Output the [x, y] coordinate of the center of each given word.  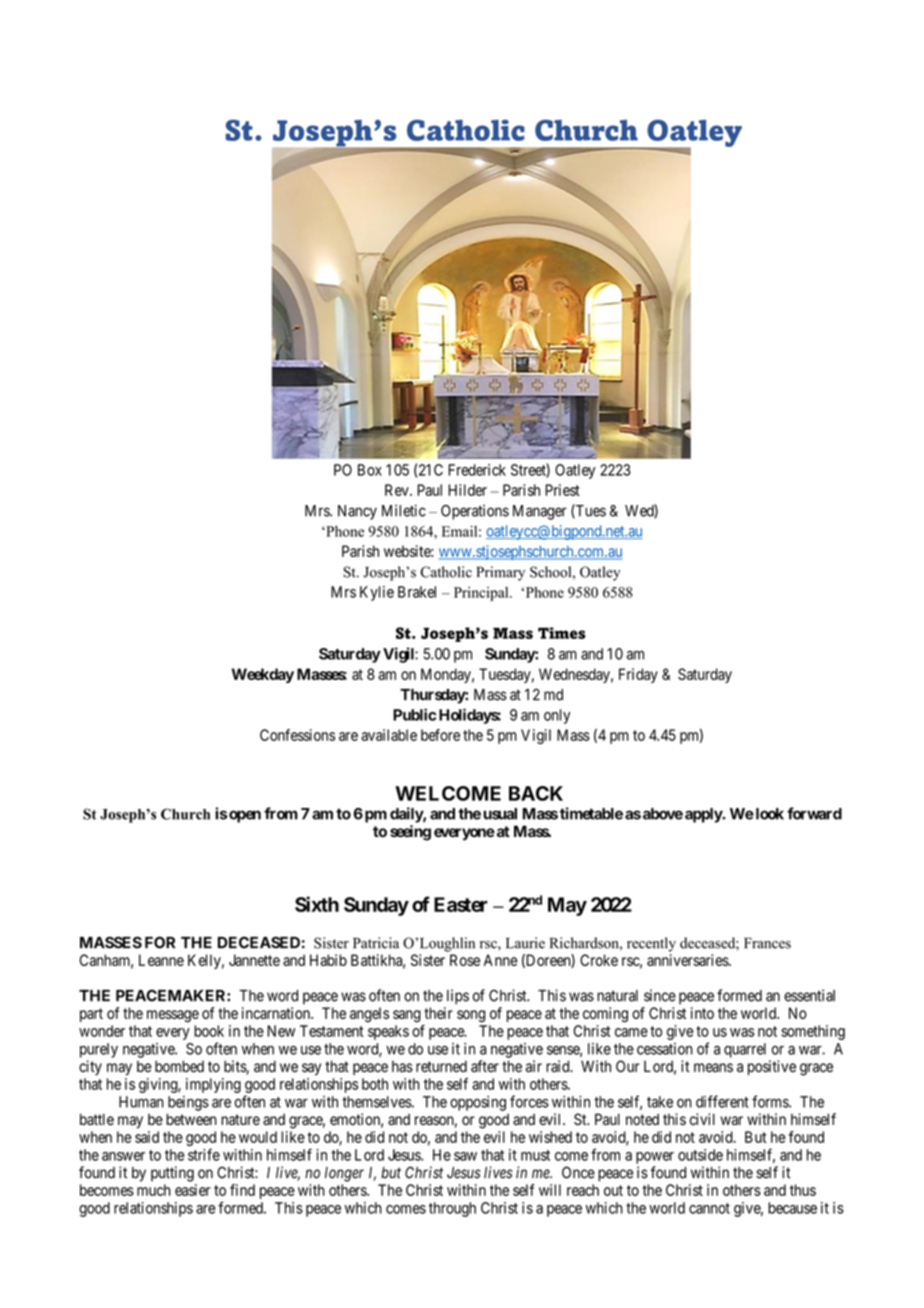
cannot [709, 1208]
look [768, 814]
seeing [410, 833]
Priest [562, 490]
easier [193, 1190]
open [244, 816]
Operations [475, 512]
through [452, 1209]
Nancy [357, 512]
